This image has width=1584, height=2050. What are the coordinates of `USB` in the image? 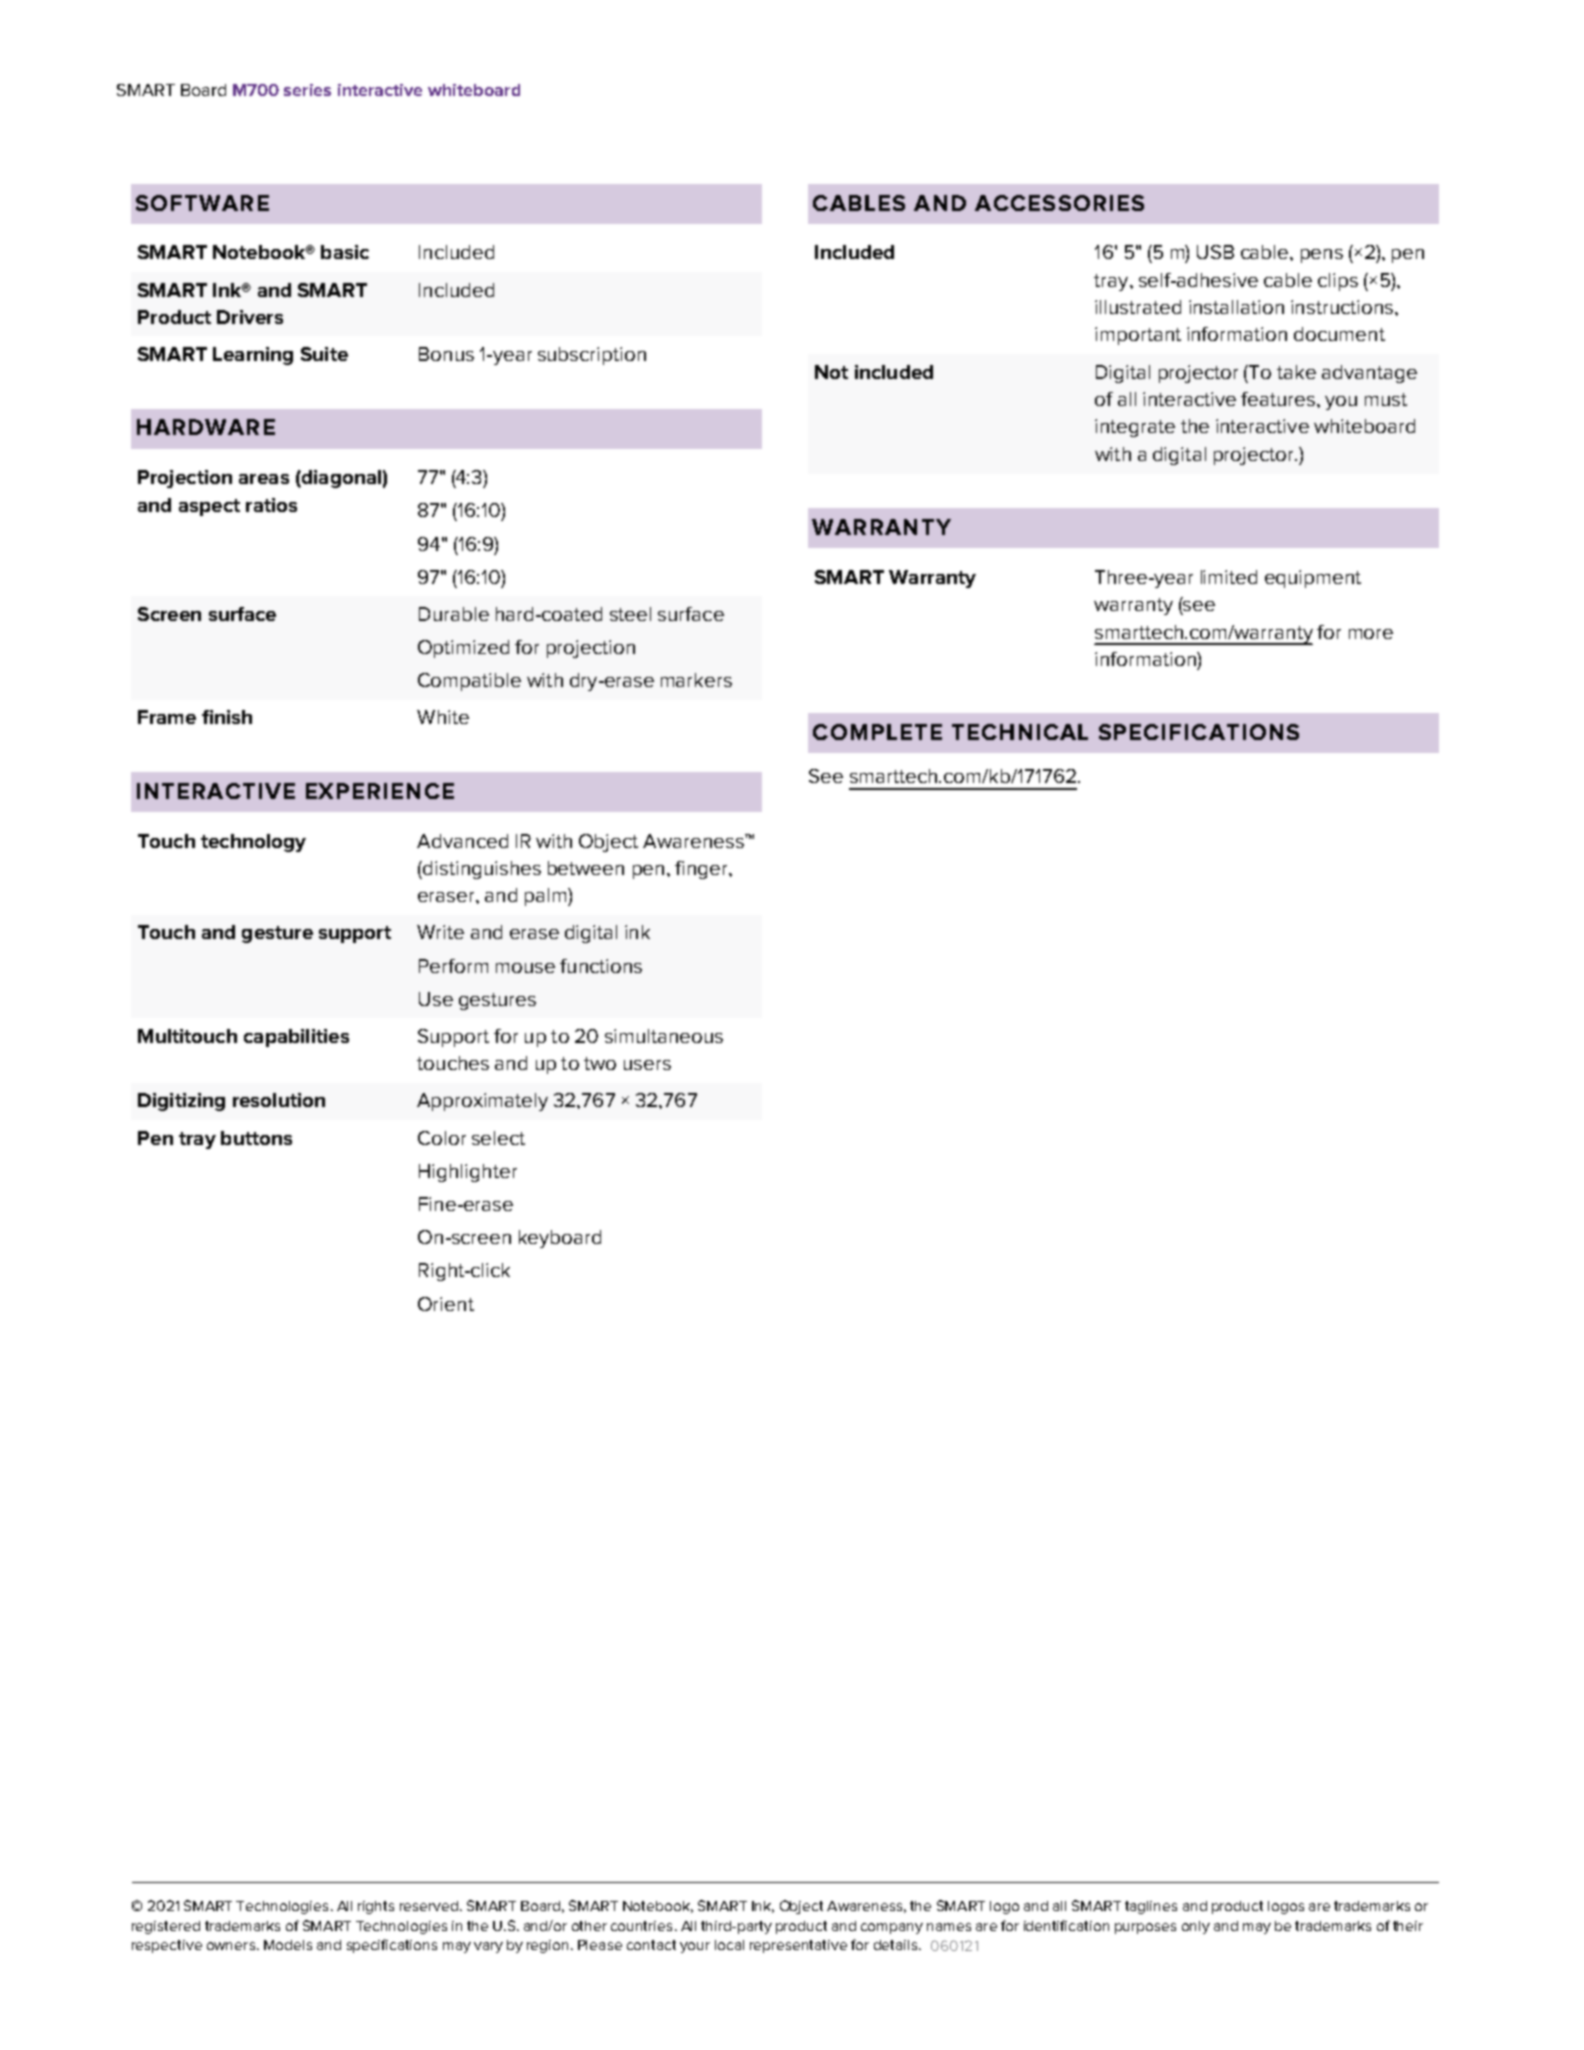 It's located at (1215, 252).
